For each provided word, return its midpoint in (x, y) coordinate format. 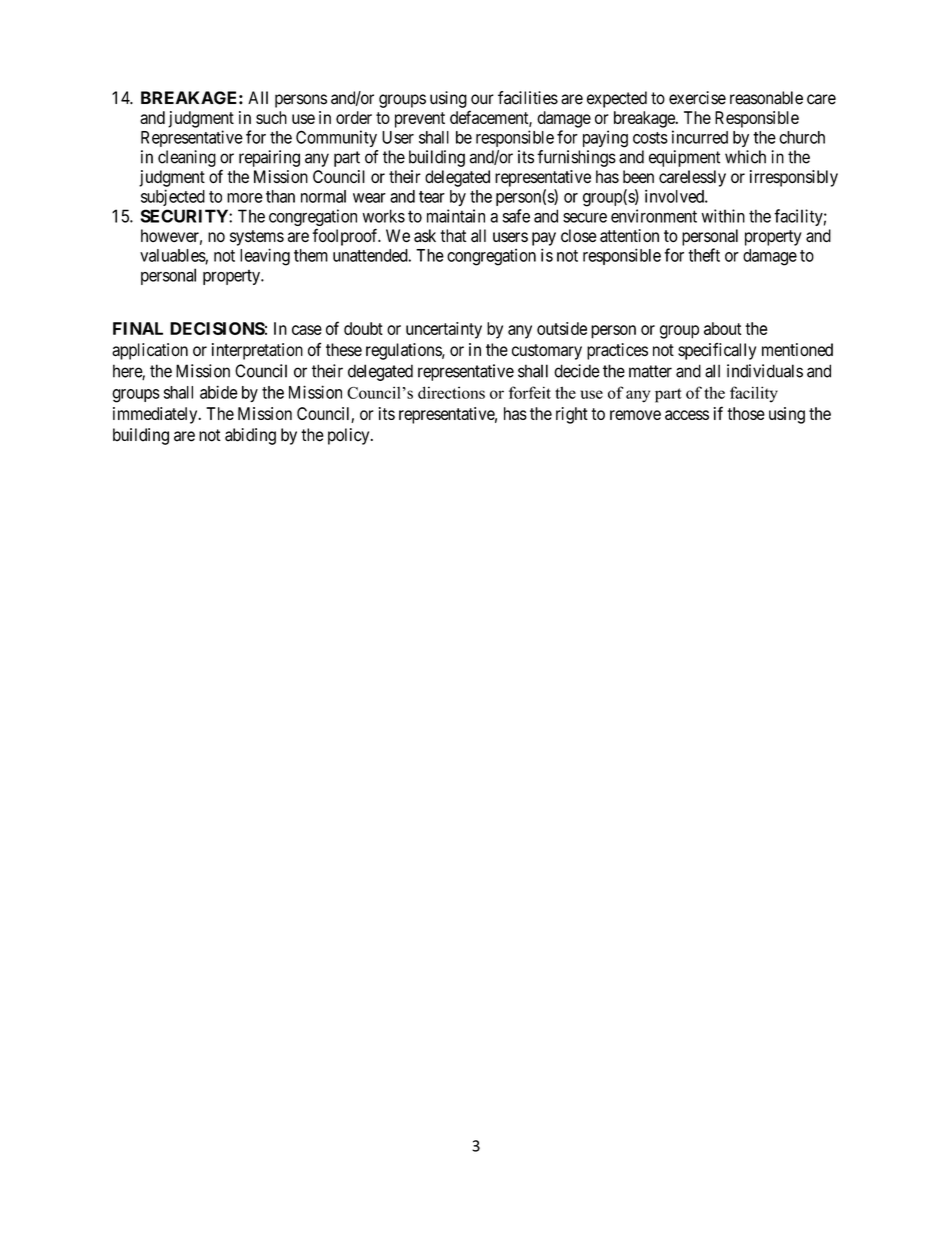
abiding (250, 436)
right (572, 415)
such (271, 117)
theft (704, 255)
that (453, 235)
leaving (265, 257)
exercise (697, 98)
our (482, 99)
